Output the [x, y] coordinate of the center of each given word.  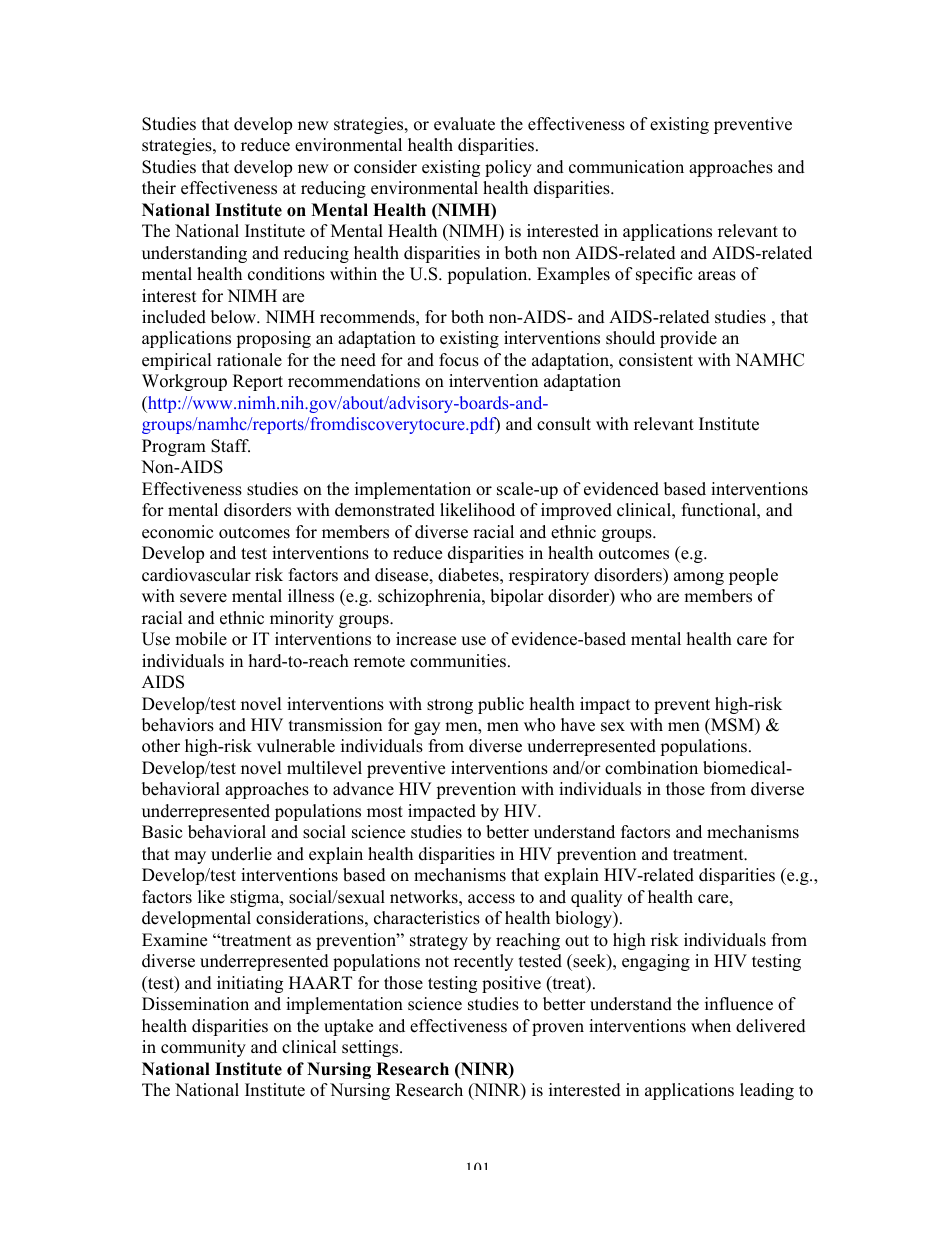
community [203, 1048]
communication [626, 167]
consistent [656, 360]
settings [371, 1048]
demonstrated [385, 510]
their [159, 188]
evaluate [464, 124]
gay [427, 728]
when [711, 1026]
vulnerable [296, 746]
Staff [230, 446]
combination [651, 768]
